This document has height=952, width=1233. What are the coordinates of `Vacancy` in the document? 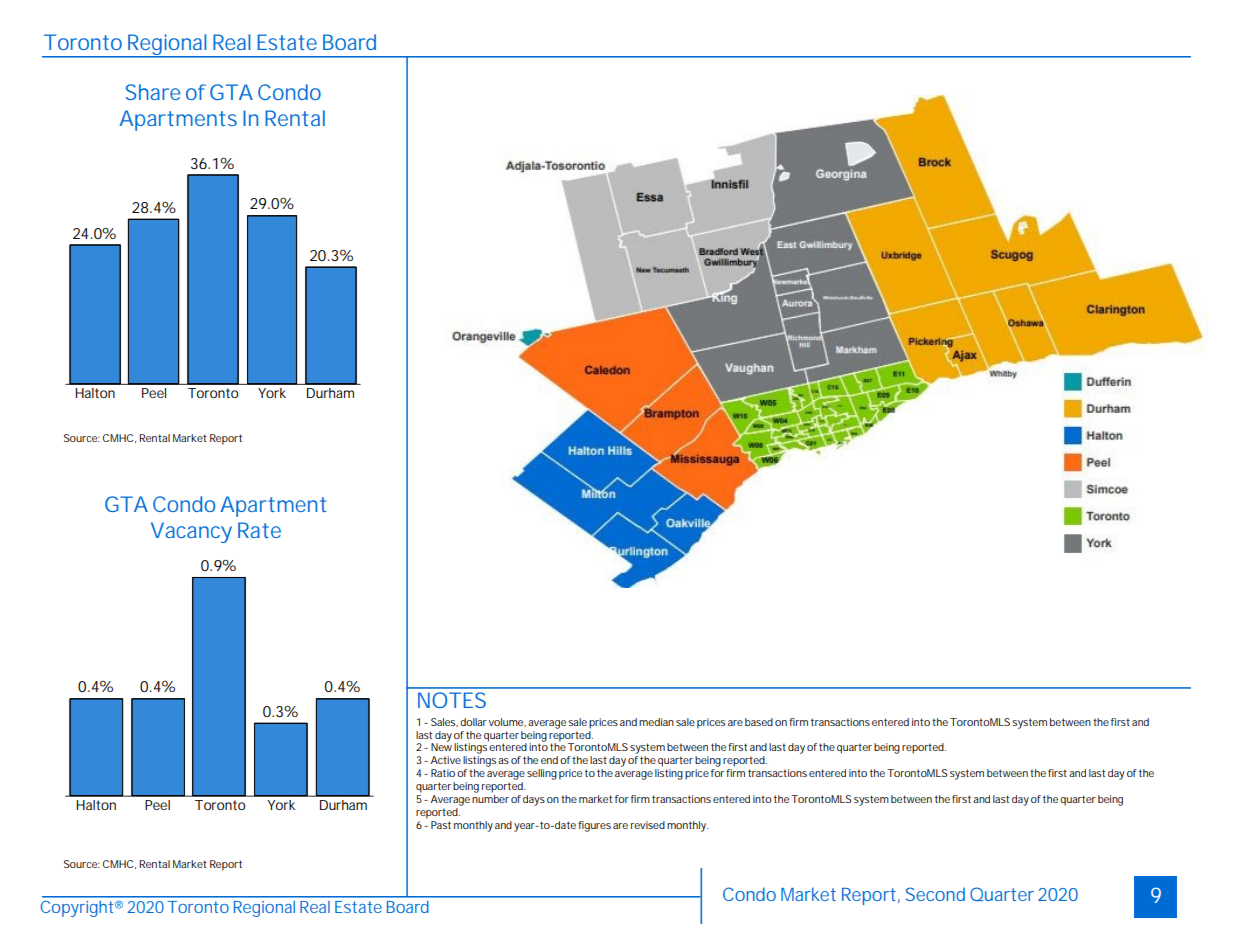 It's located at (191, 532).
